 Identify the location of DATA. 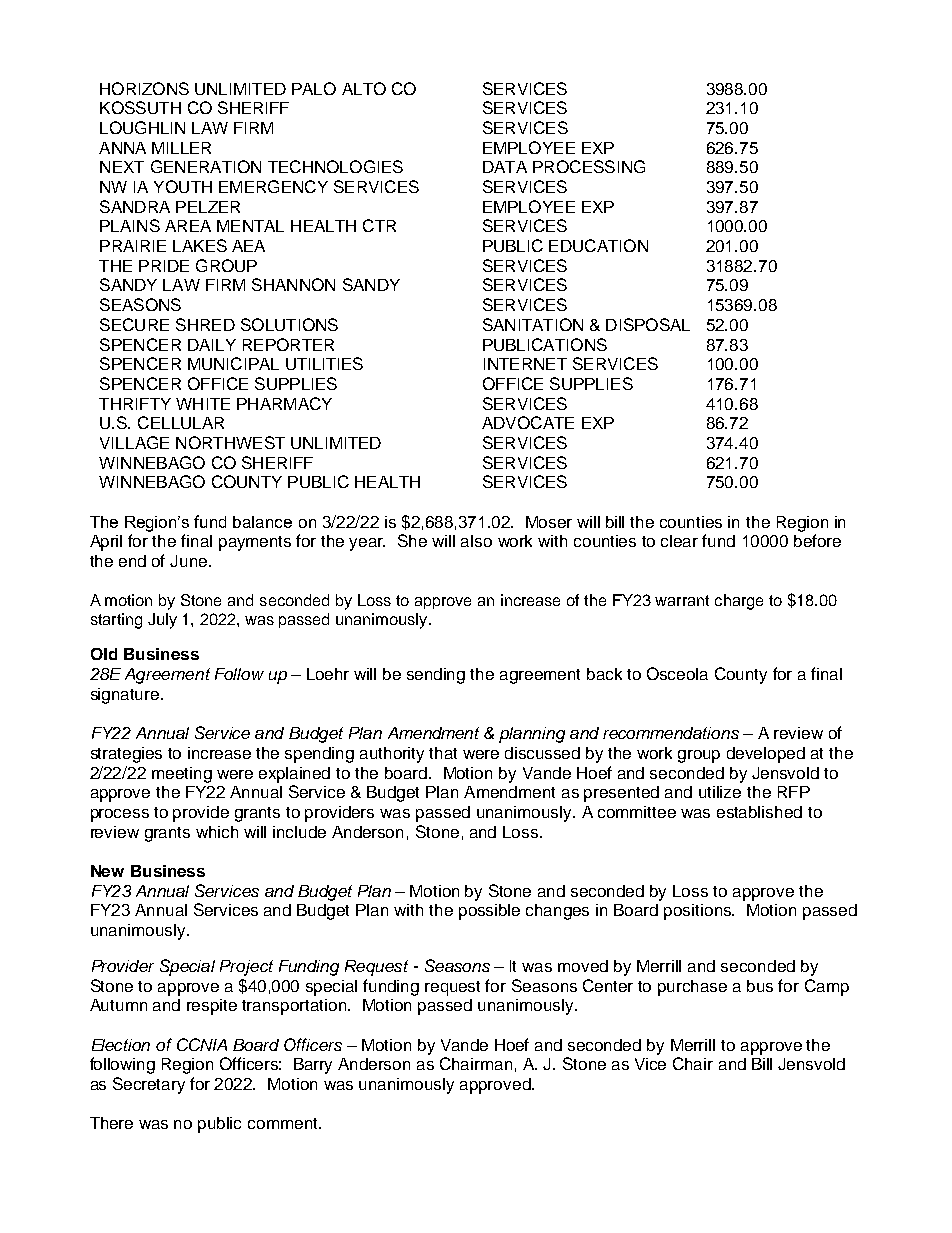
(505, 167).
